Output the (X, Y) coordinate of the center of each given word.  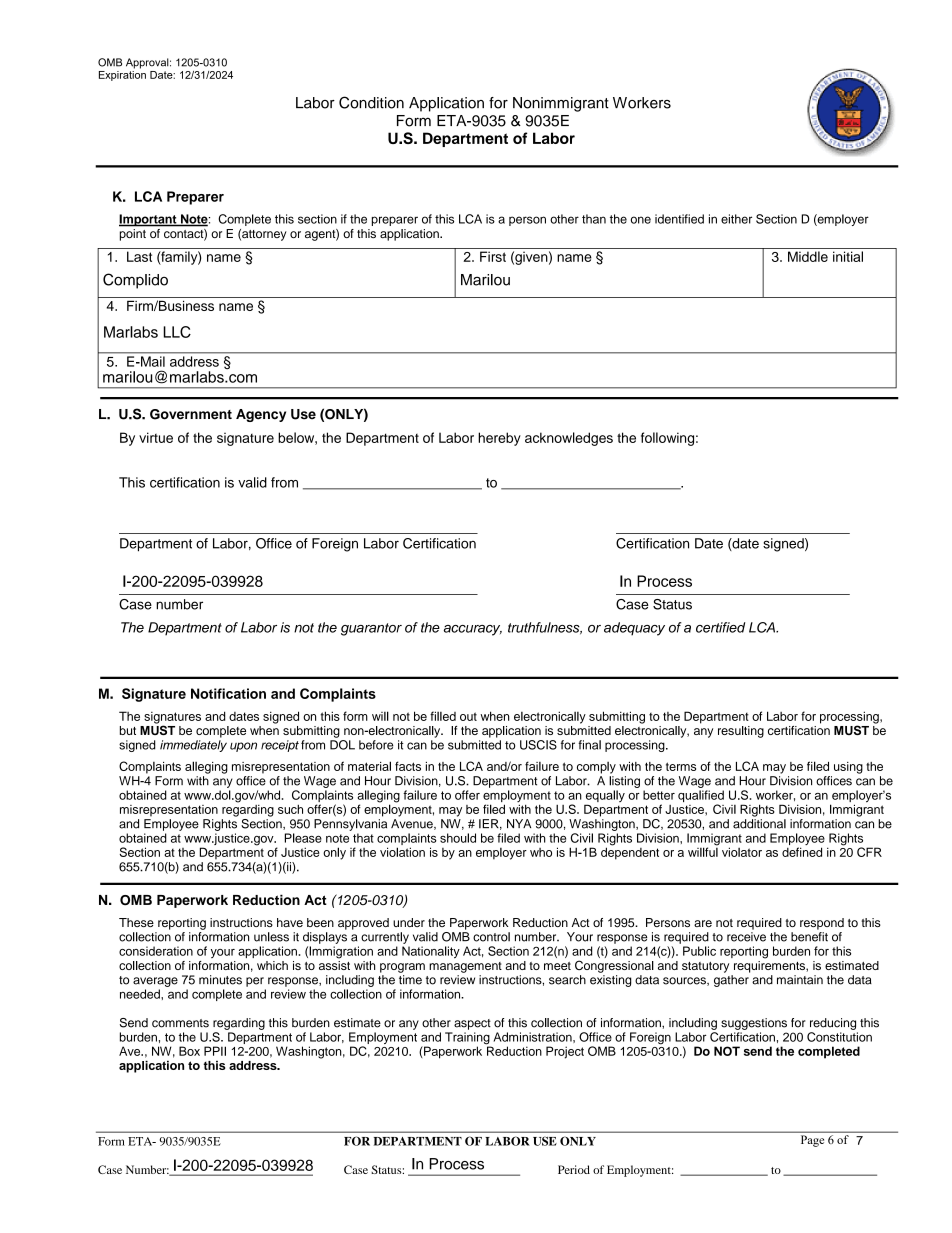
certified (720, 627)
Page (812, 1141)
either (736, 219)
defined (802, 852)
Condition (371, 102)
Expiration (122, 74)
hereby (499, 439)
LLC (177, 332)
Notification (228, 693)
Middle (808, 256)
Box (189, 1051)
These (136, 922)
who (541, 852)
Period (574, 1169)
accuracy (473, 630)
